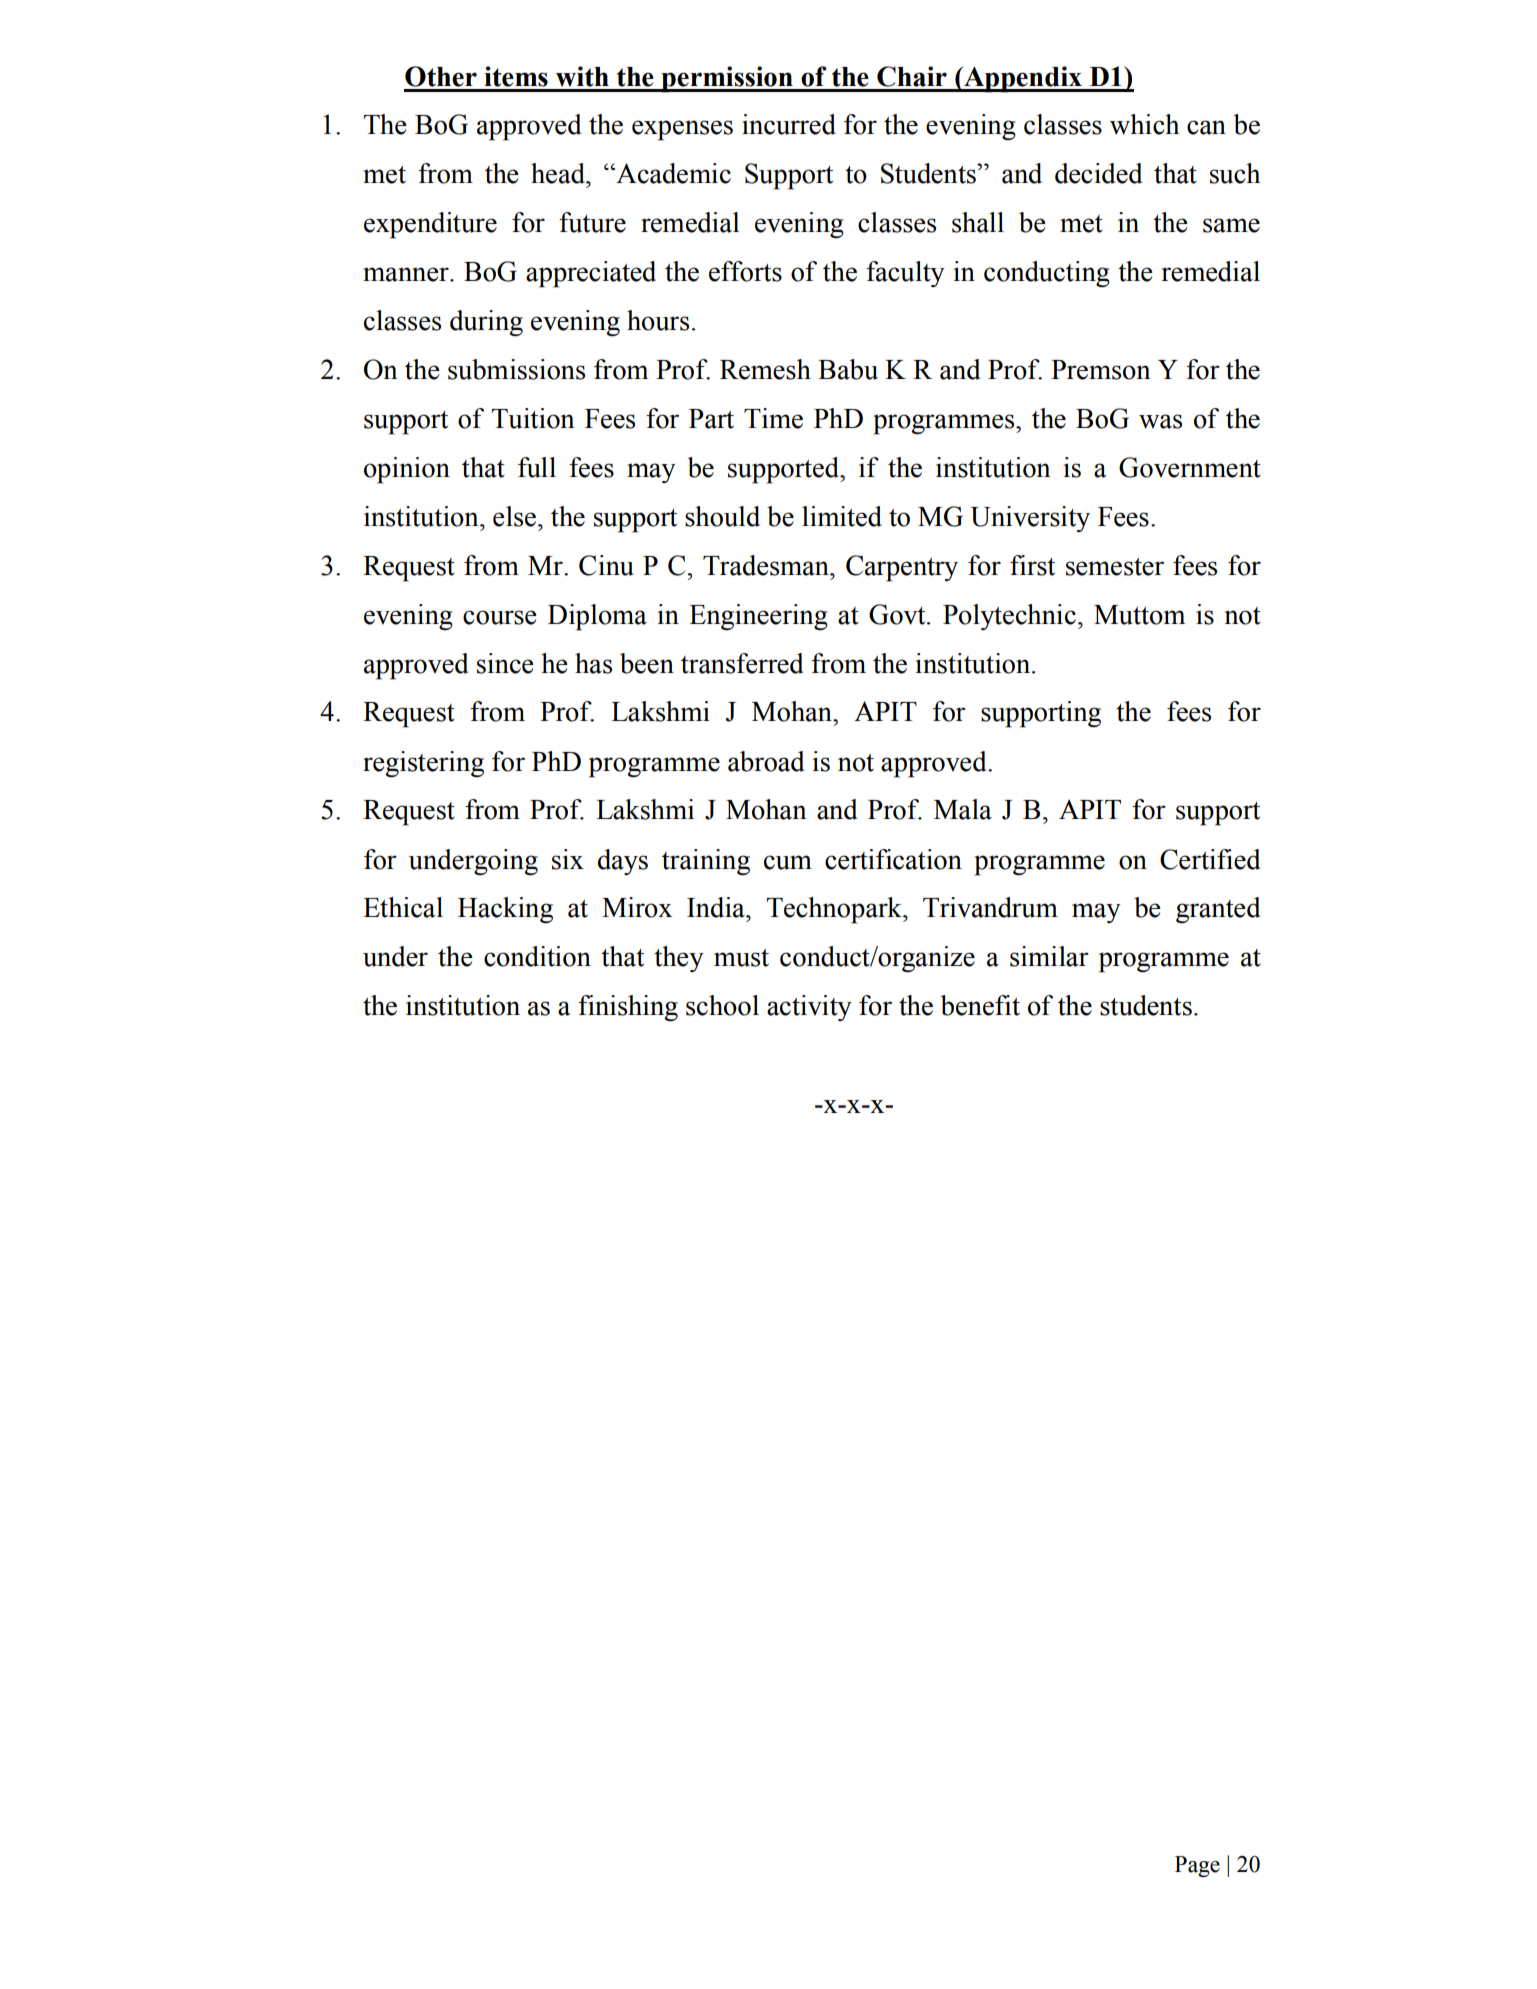  What do you see at coordinates (1049, 956) in the screenshot?
I see `similar` at bounding box center [1049, 956].
